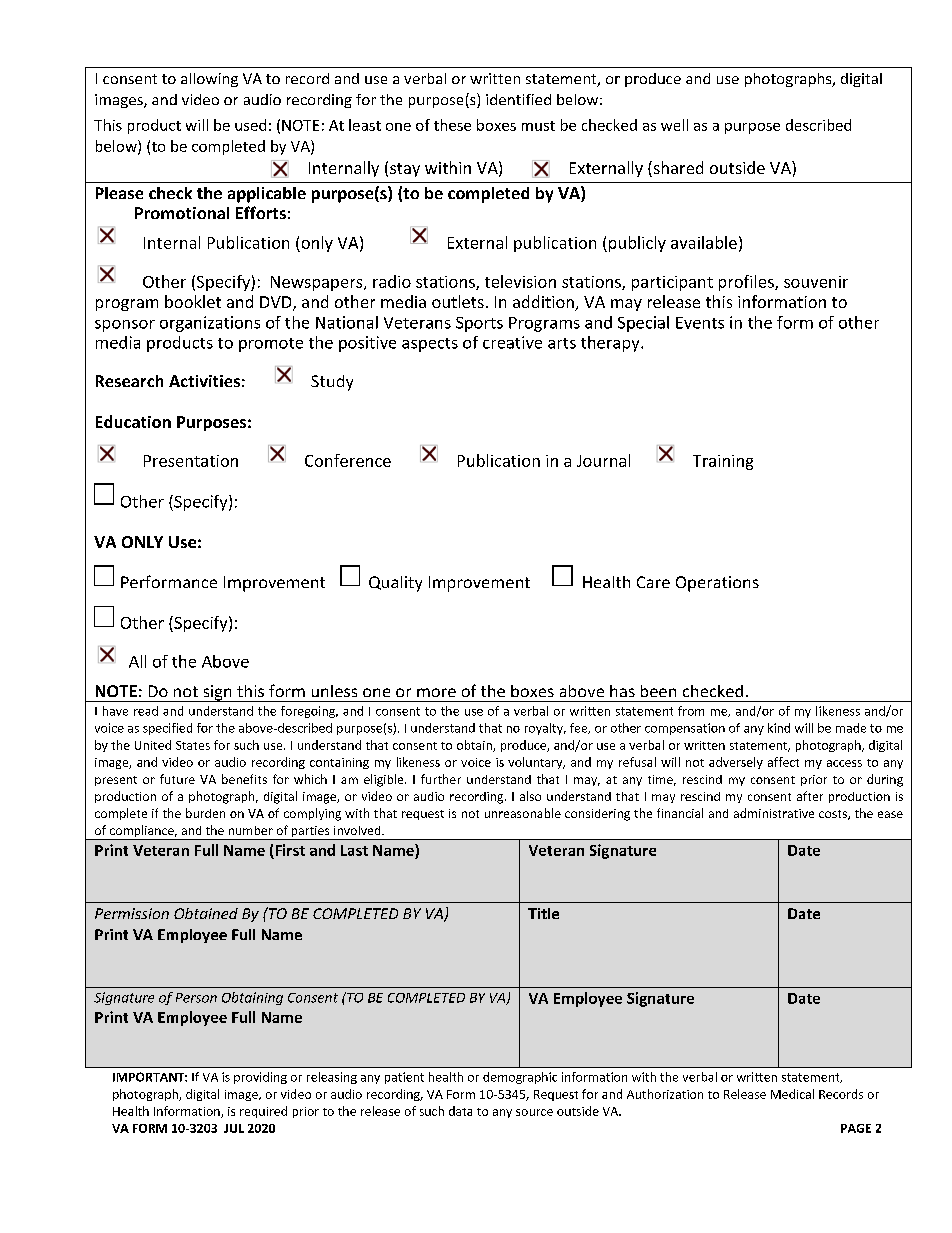  What do you see at coordinates (520, 1078) in the screenshot?
I see `demographic` at bounding box center [520, 1078].
